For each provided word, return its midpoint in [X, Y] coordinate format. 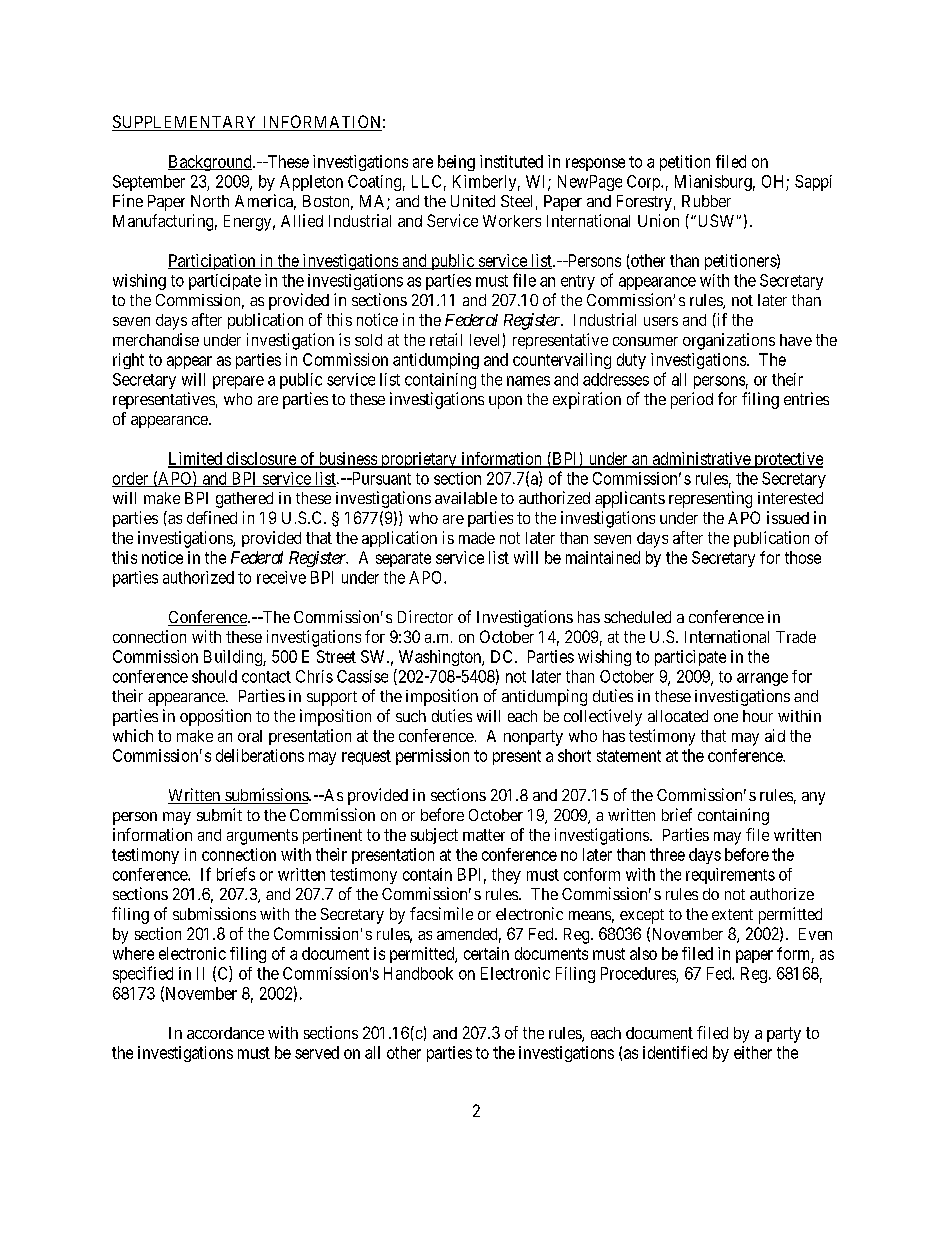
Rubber [706, 201]
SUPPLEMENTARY [186, 123]
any [813, 798]
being [456, 163]
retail [446, 339]
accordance [225, 1033]
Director [425, 616]
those [803, 557]
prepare [238, 382]
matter [484, 835]
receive [281, 577]
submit [219, 814]
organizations [729, 341]
